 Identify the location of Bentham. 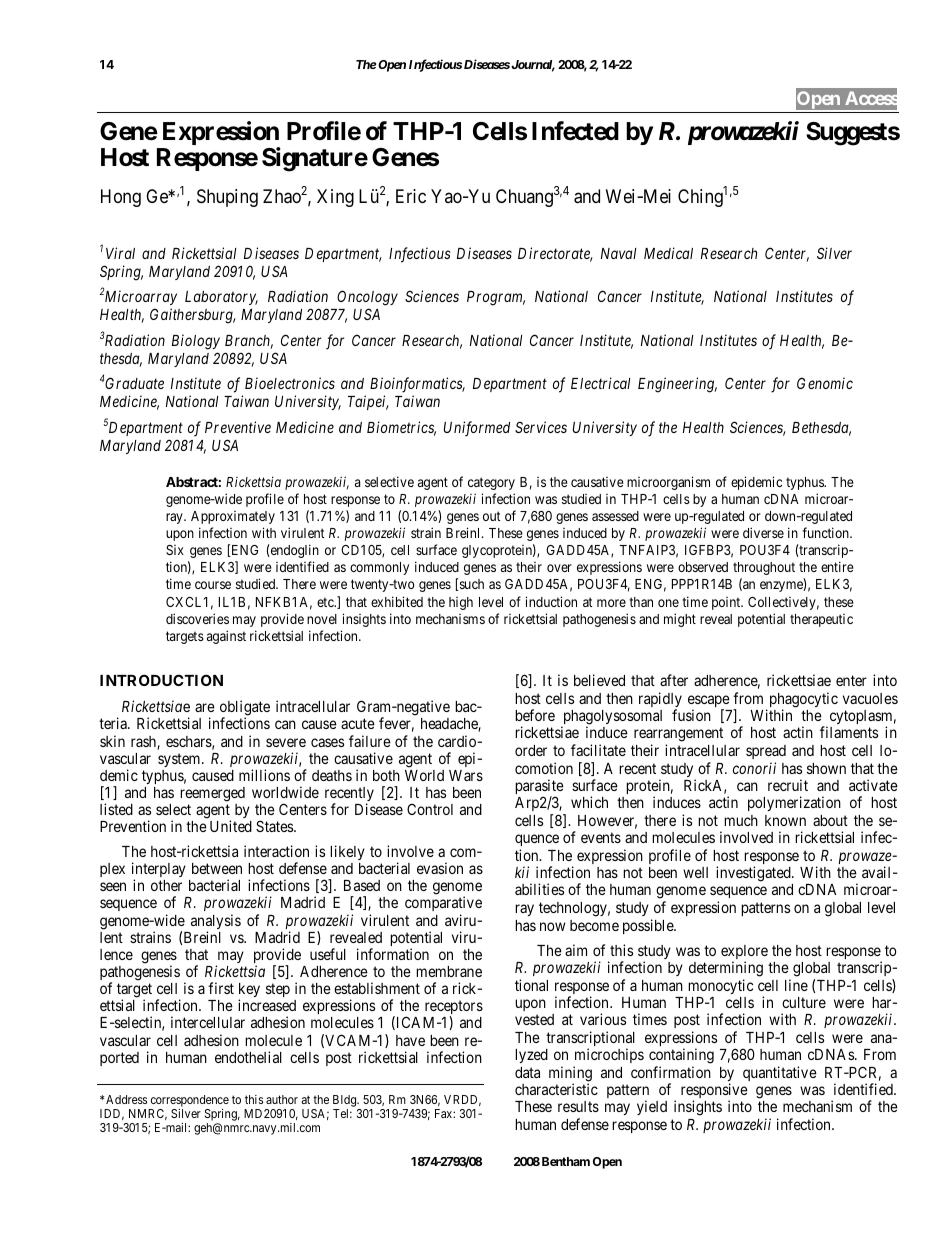
(566, 1161).
